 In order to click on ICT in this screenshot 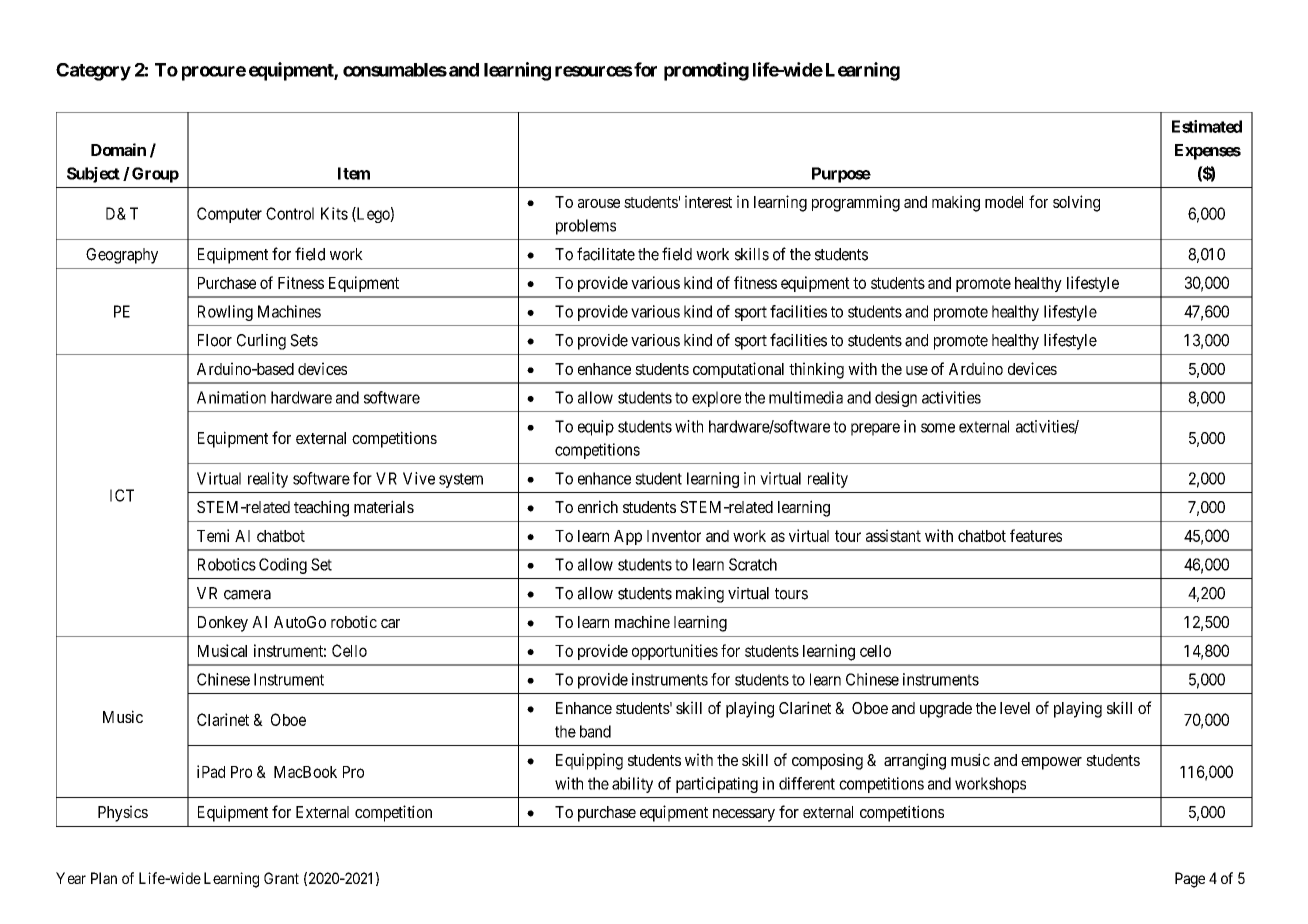, I will do `click(122, 495)`.
